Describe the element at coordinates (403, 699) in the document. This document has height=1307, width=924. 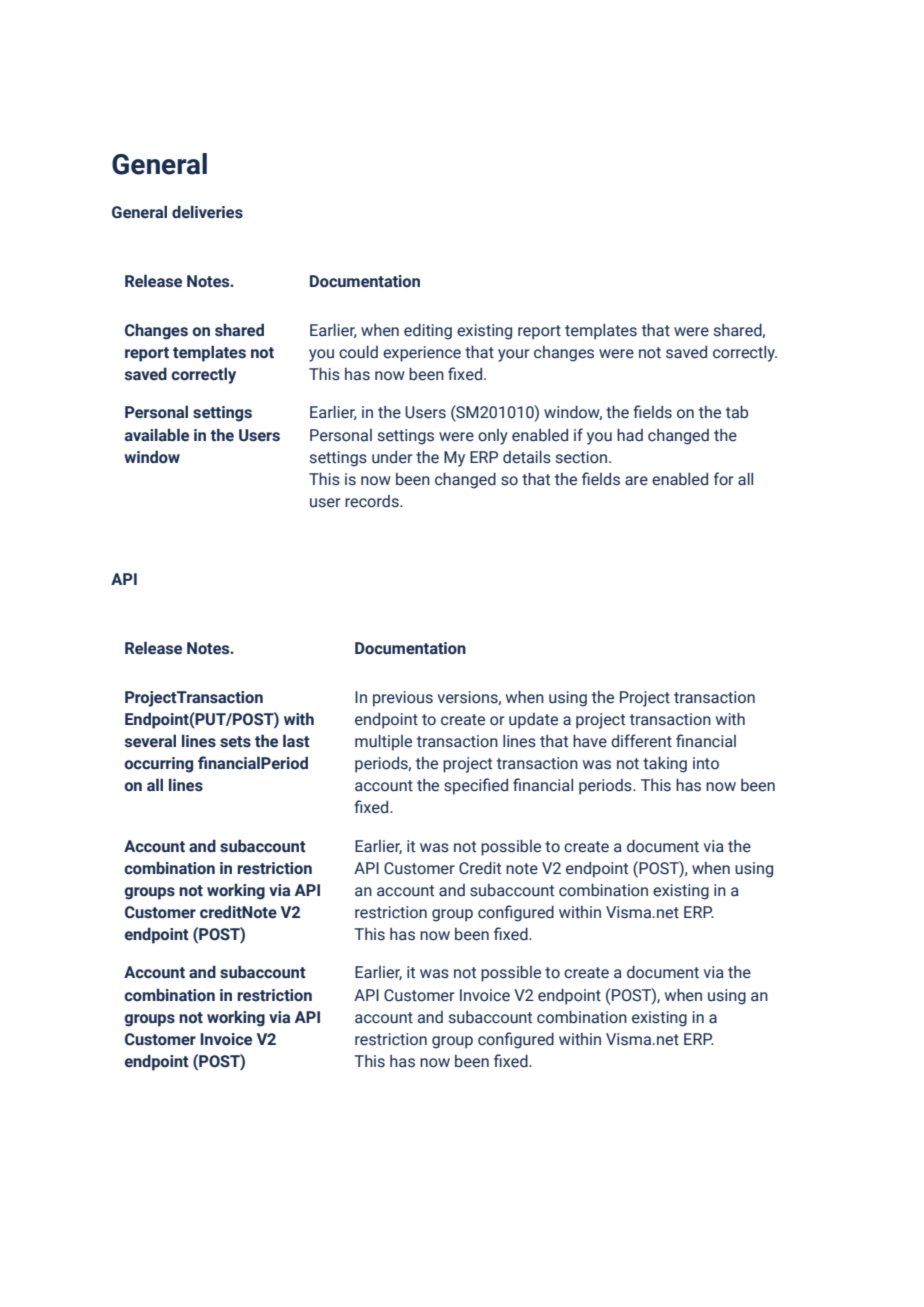
I see `previous` at that location.
